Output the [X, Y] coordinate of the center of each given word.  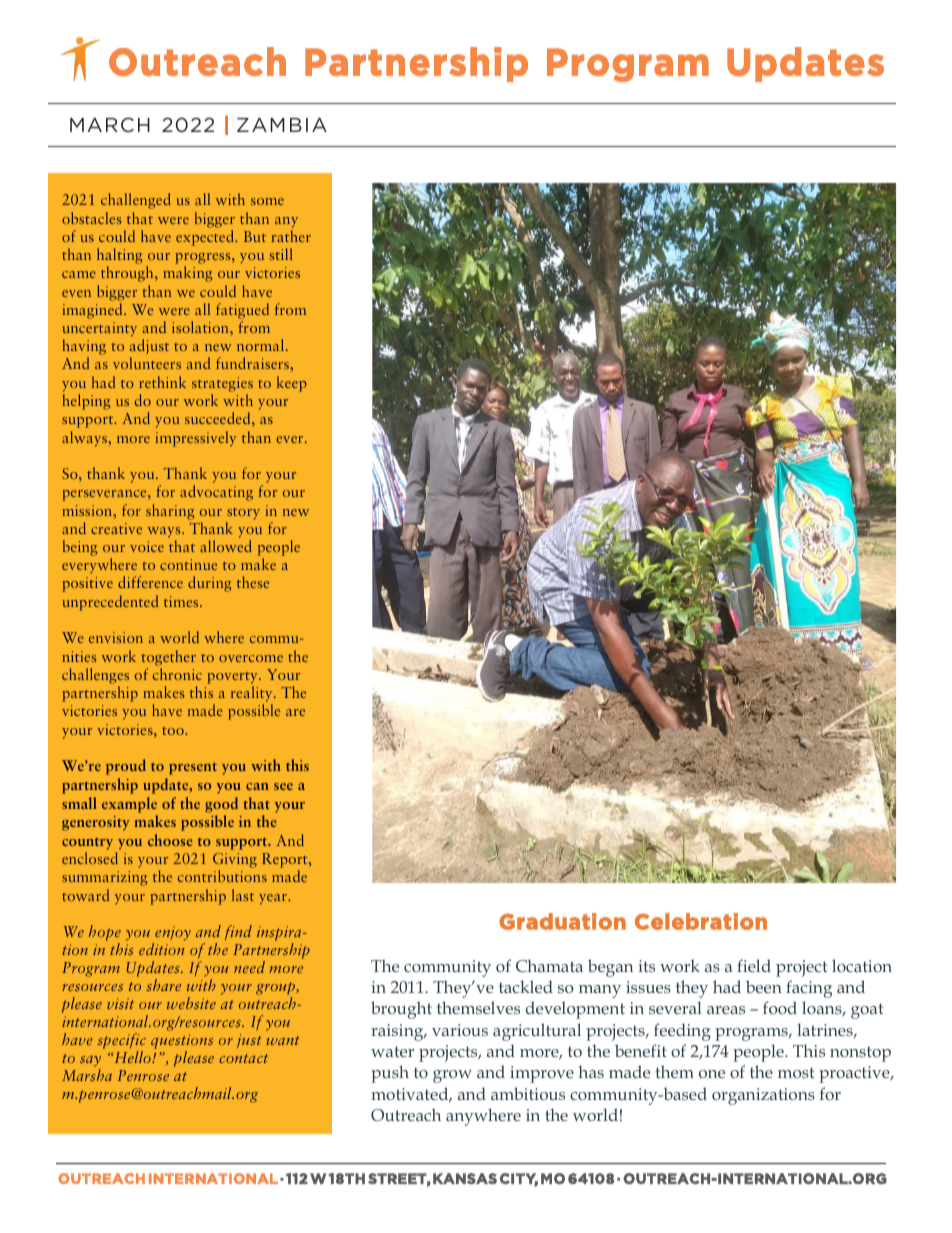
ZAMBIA [282, 124]
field [754, 965]
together [168, 658]
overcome [251, 658]
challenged [136, 201]
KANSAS [465, 1178]
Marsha [87, 1075]
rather [291, 236]
